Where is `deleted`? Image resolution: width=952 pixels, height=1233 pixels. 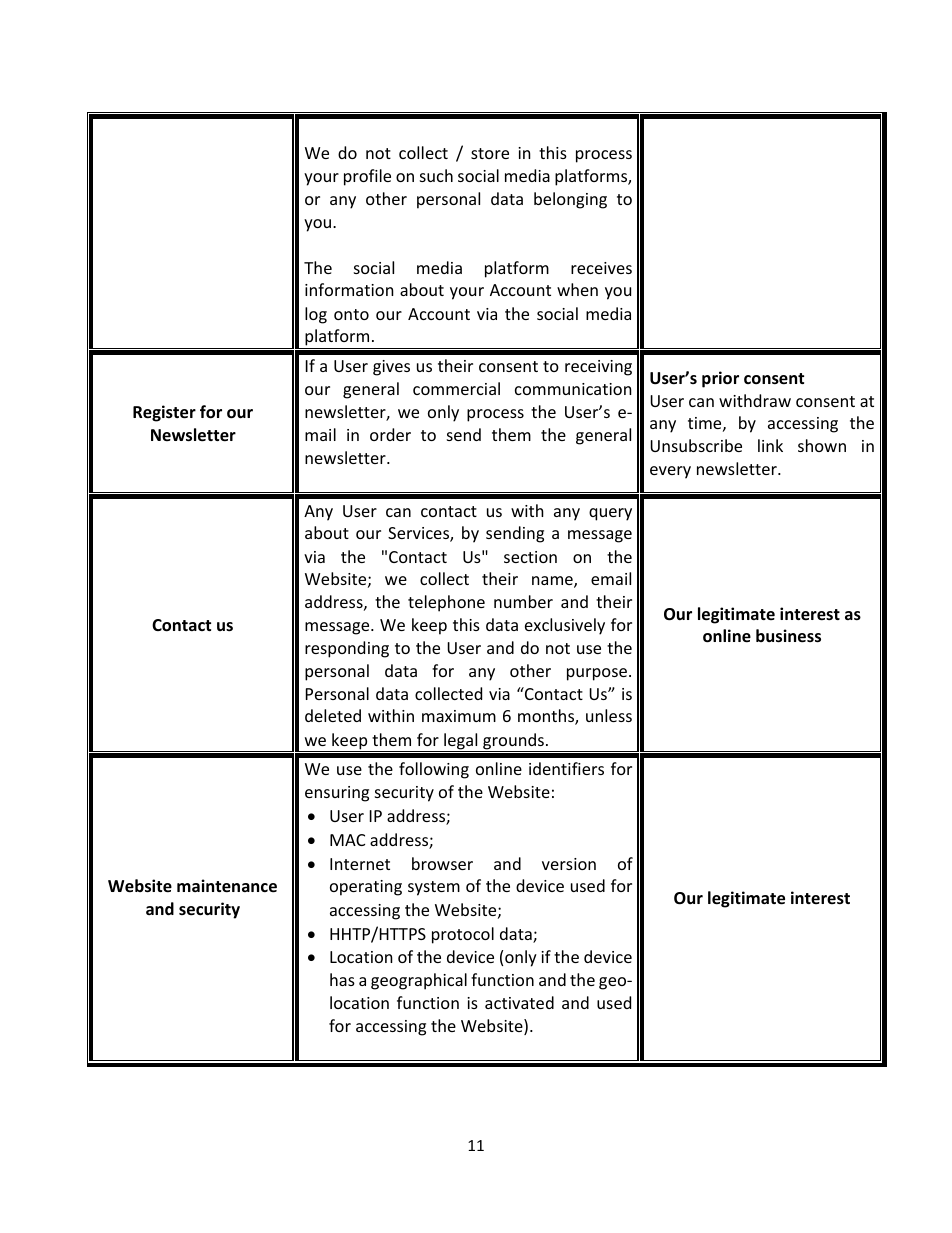 deleted is located at coordinates (333, 715).
